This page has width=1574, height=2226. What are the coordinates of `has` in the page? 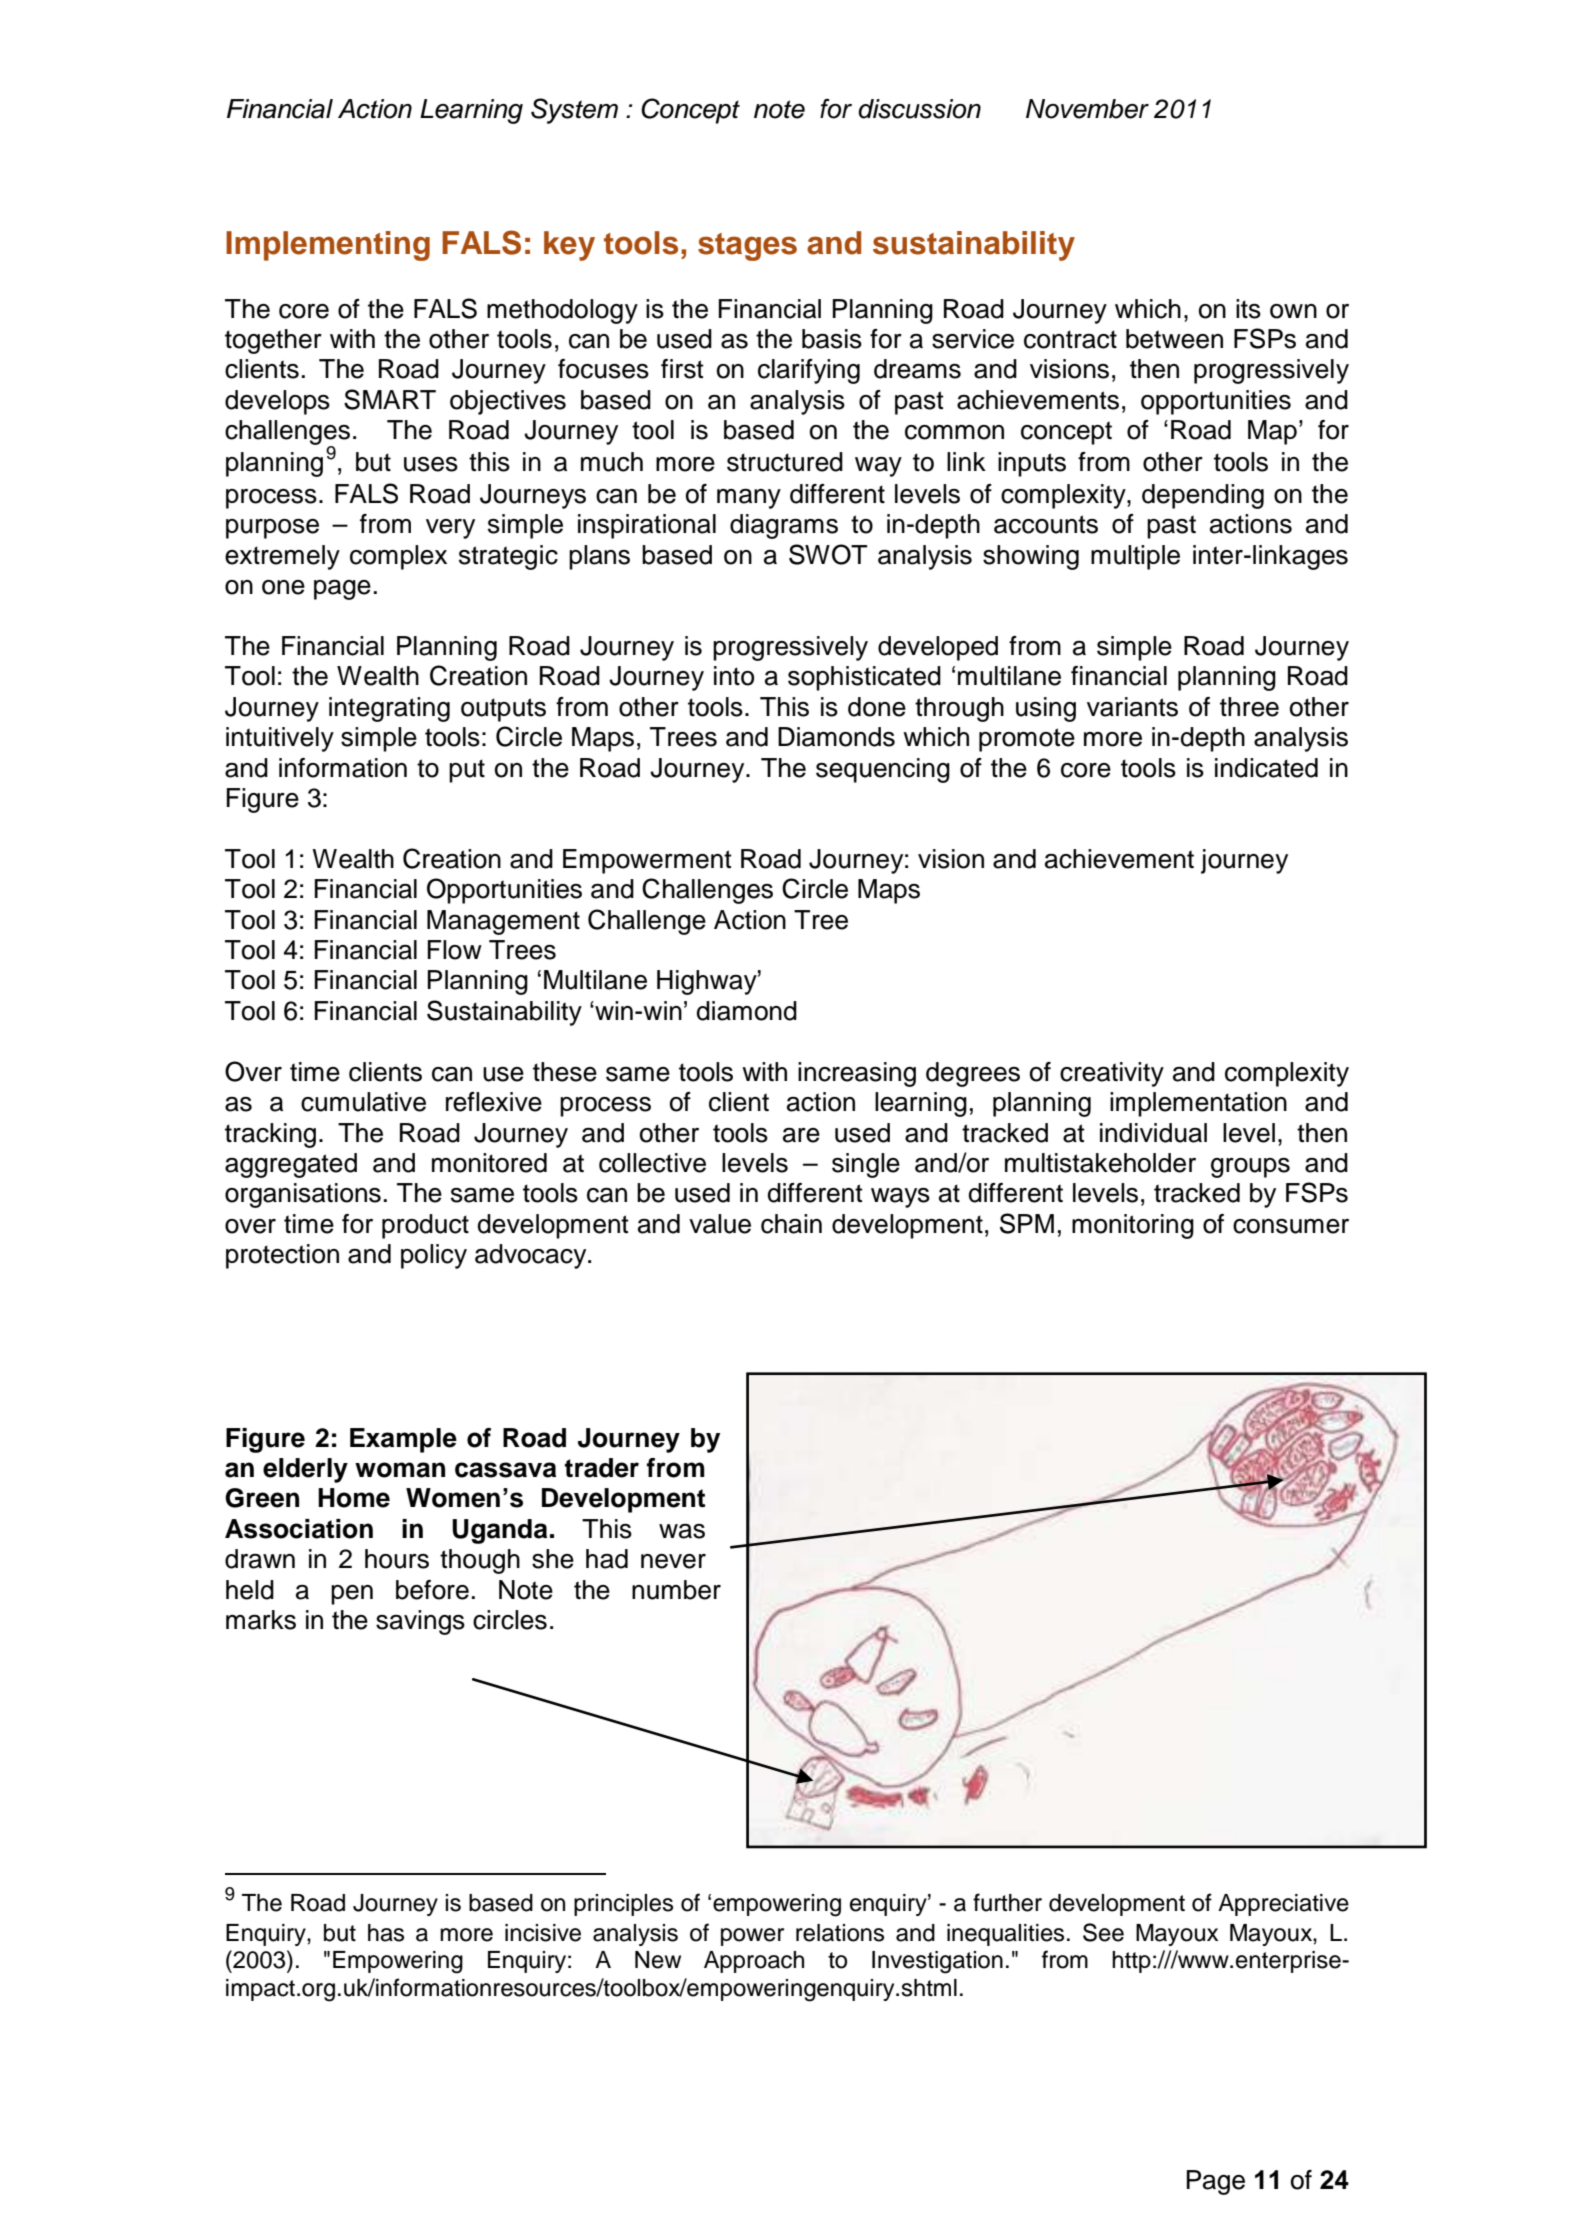 It's located at (386, 1933).
